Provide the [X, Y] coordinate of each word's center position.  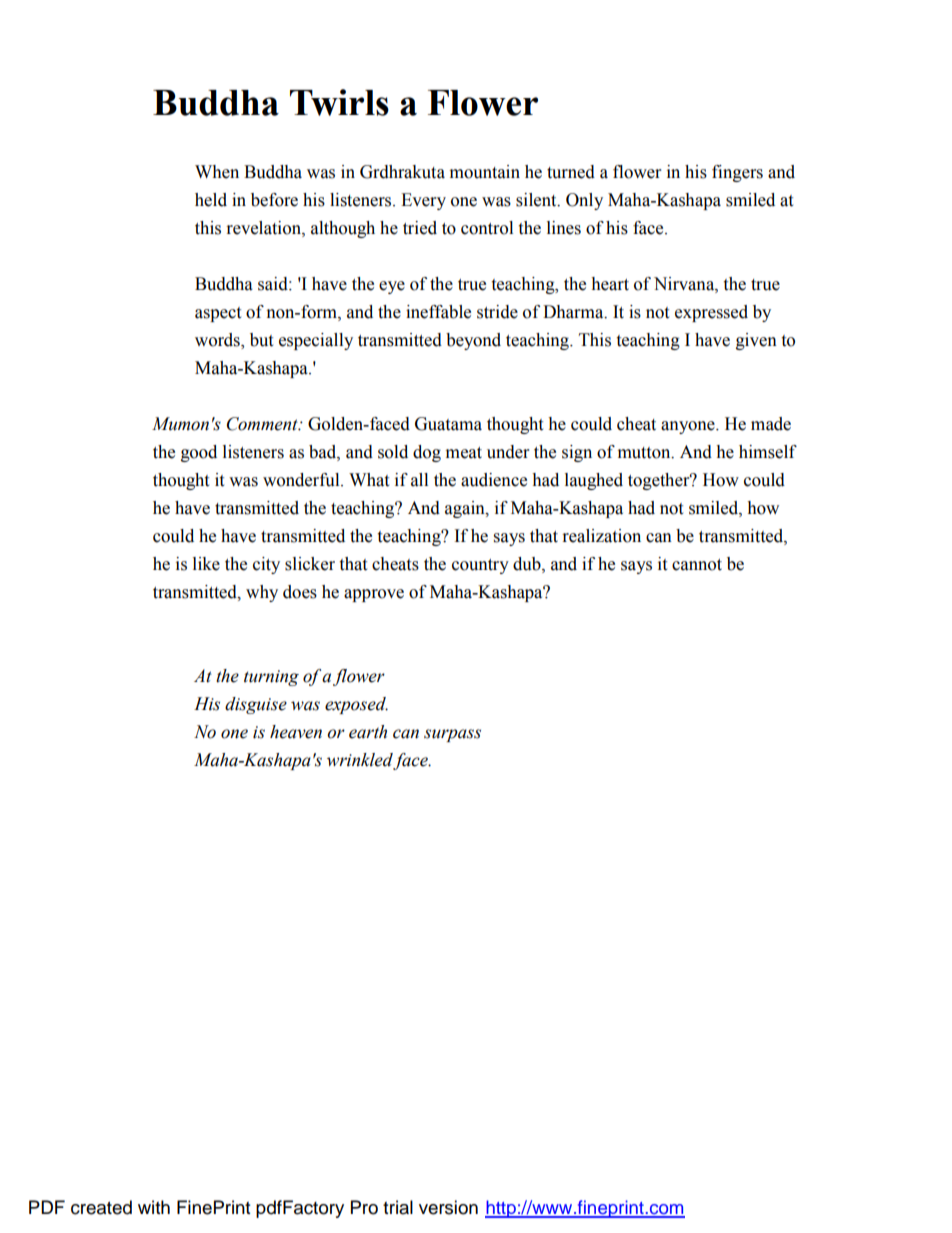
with [154, 1207]
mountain [485, 172]
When [217, 172]
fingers [737, 173]
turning [271, 678]
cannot [697, 565]
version [448, 1207]
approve [374, 595]
